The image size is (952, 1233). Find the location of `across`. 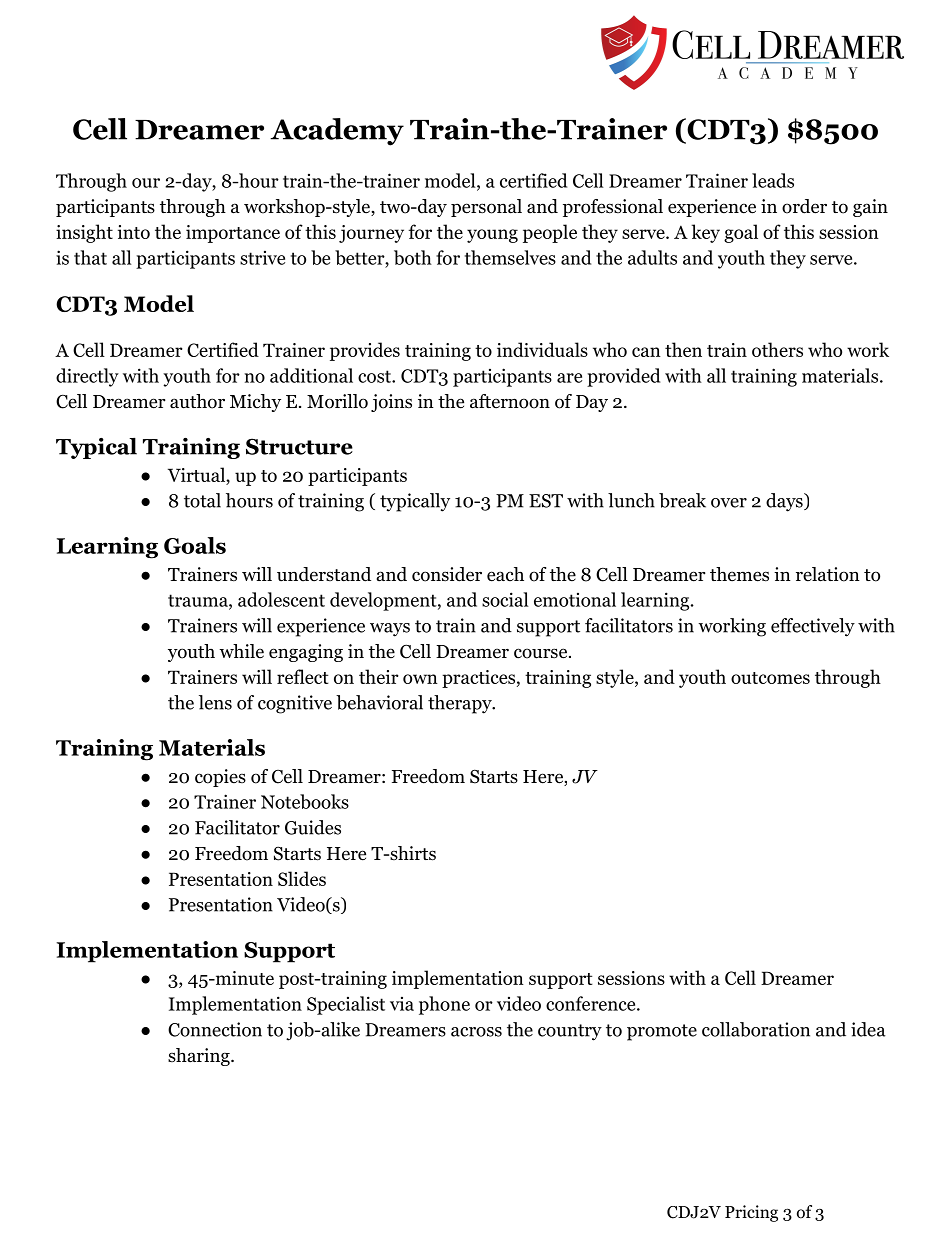

across is located at coordinates (476, 1032).
